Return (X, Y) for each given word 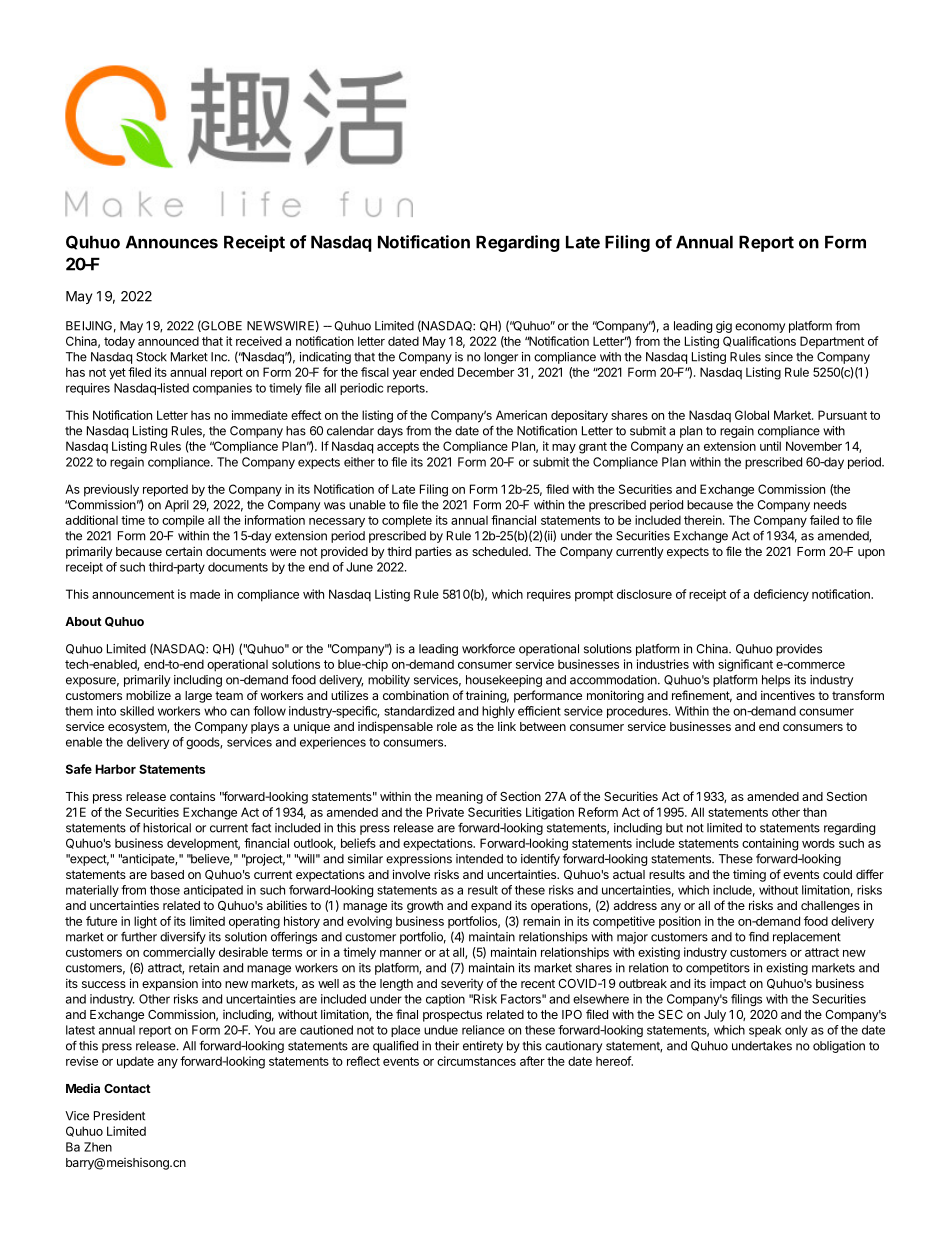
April (177, 506)
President (119, 1116)
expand (491, 907)
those (165, 890)
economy (760, 328)
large (198, 697)
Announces (172, 242)
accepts (398, 448)
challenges (830, 907)
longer (501, 358)
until (770, 446)
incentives (788, 695)
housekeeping (504, 681)
